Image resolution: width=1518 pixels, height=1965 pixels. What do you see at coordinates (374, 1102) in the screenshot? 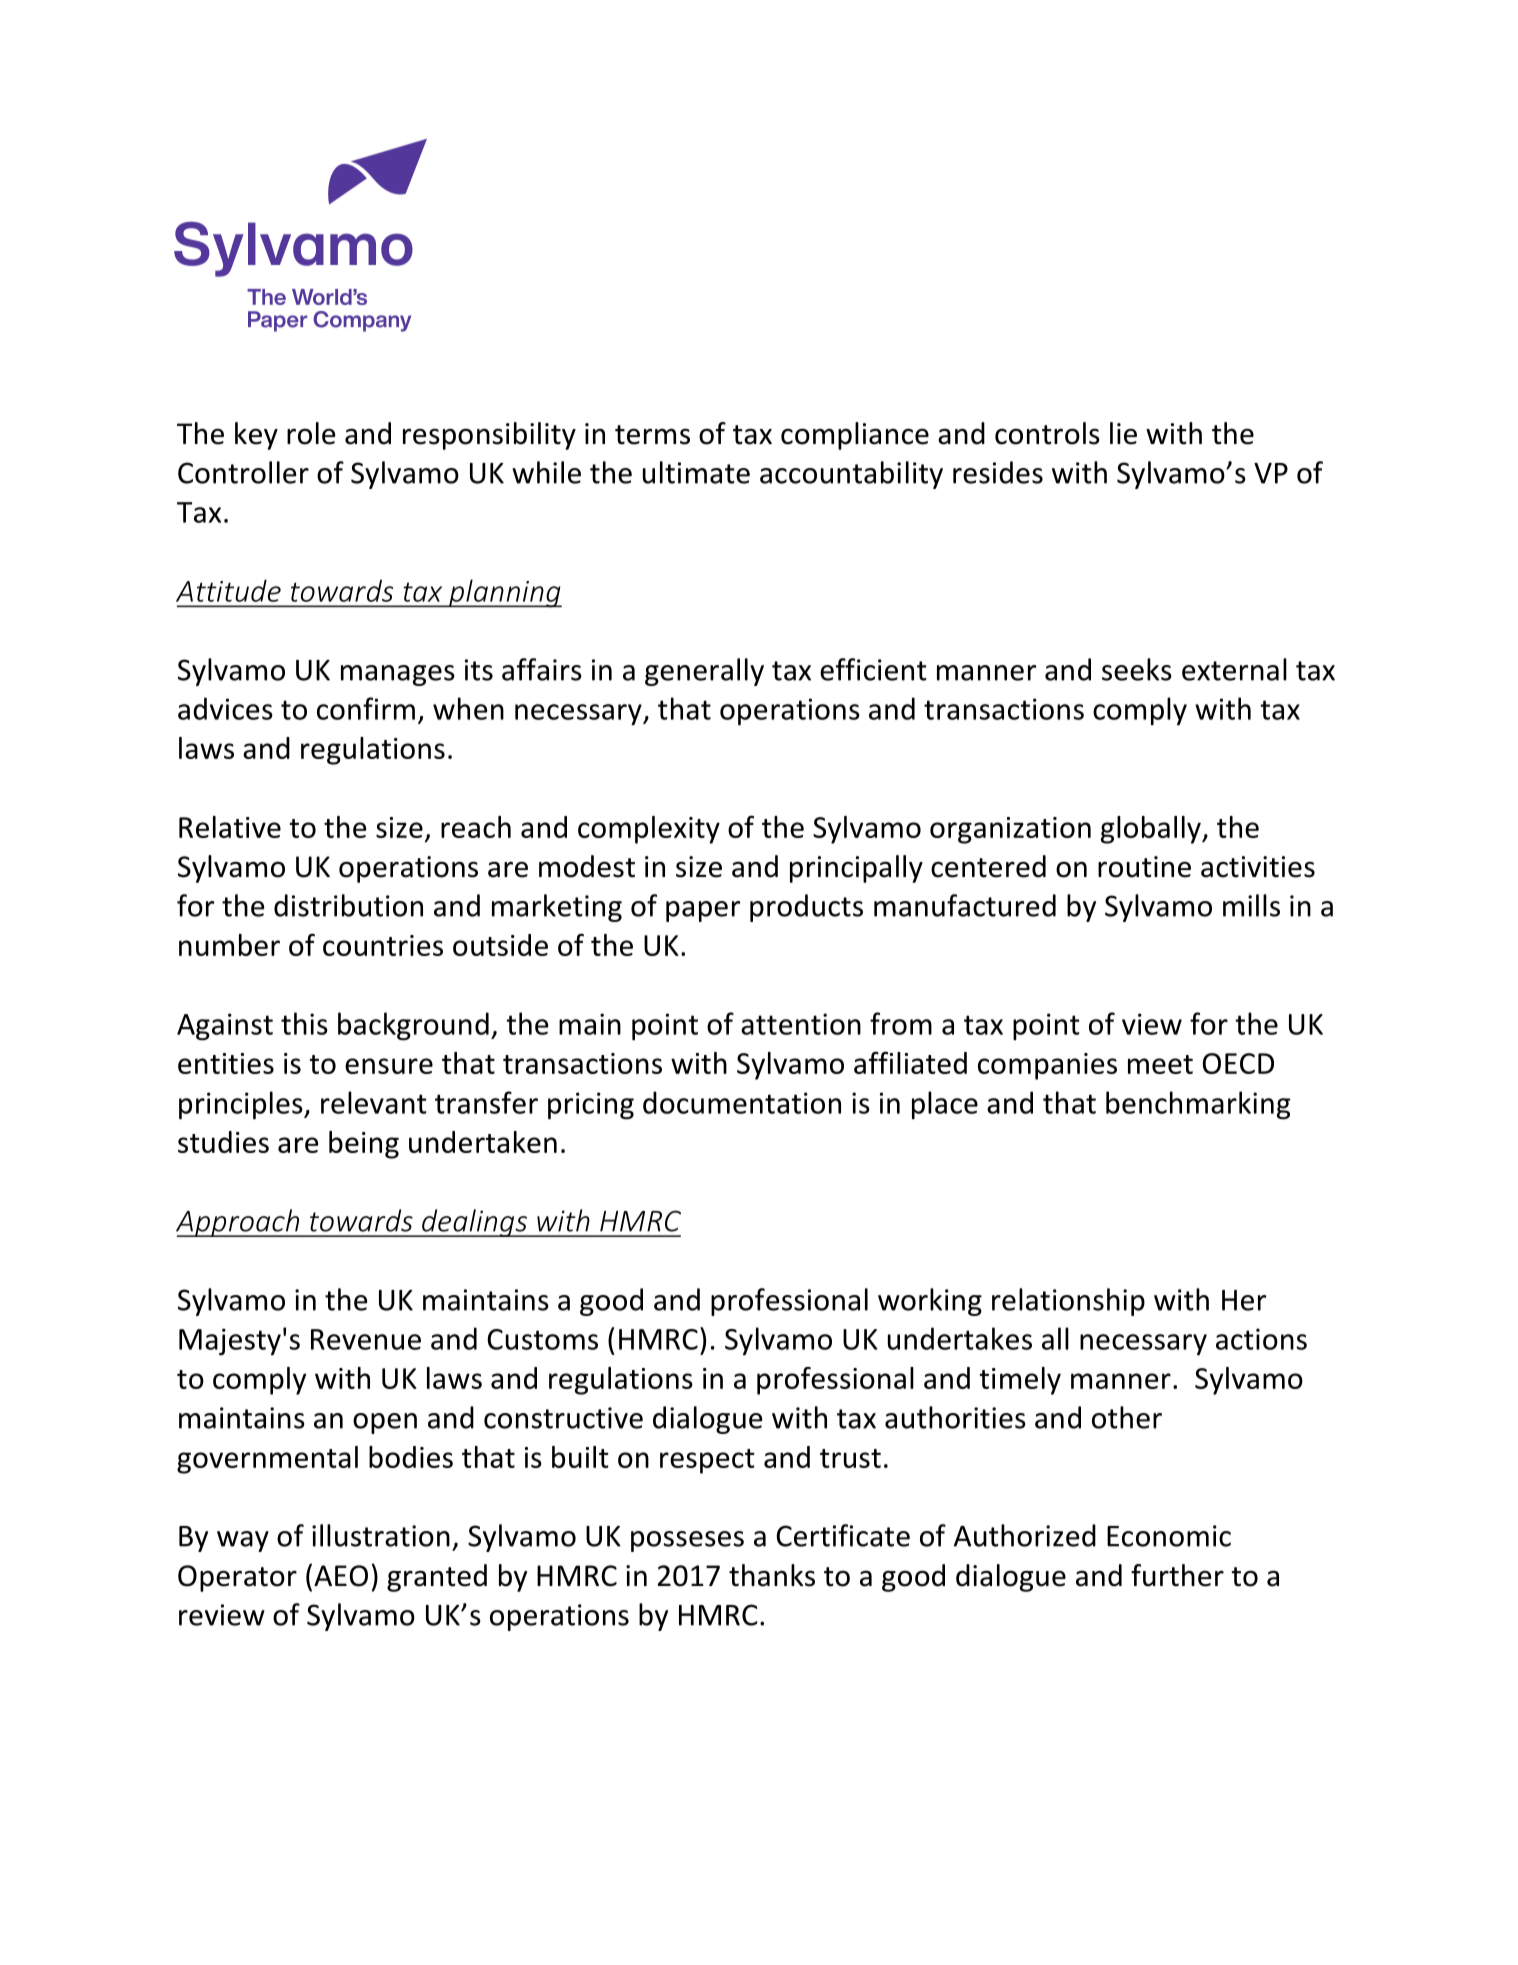
I see `relevant` at bounding box center [374, 1102].
